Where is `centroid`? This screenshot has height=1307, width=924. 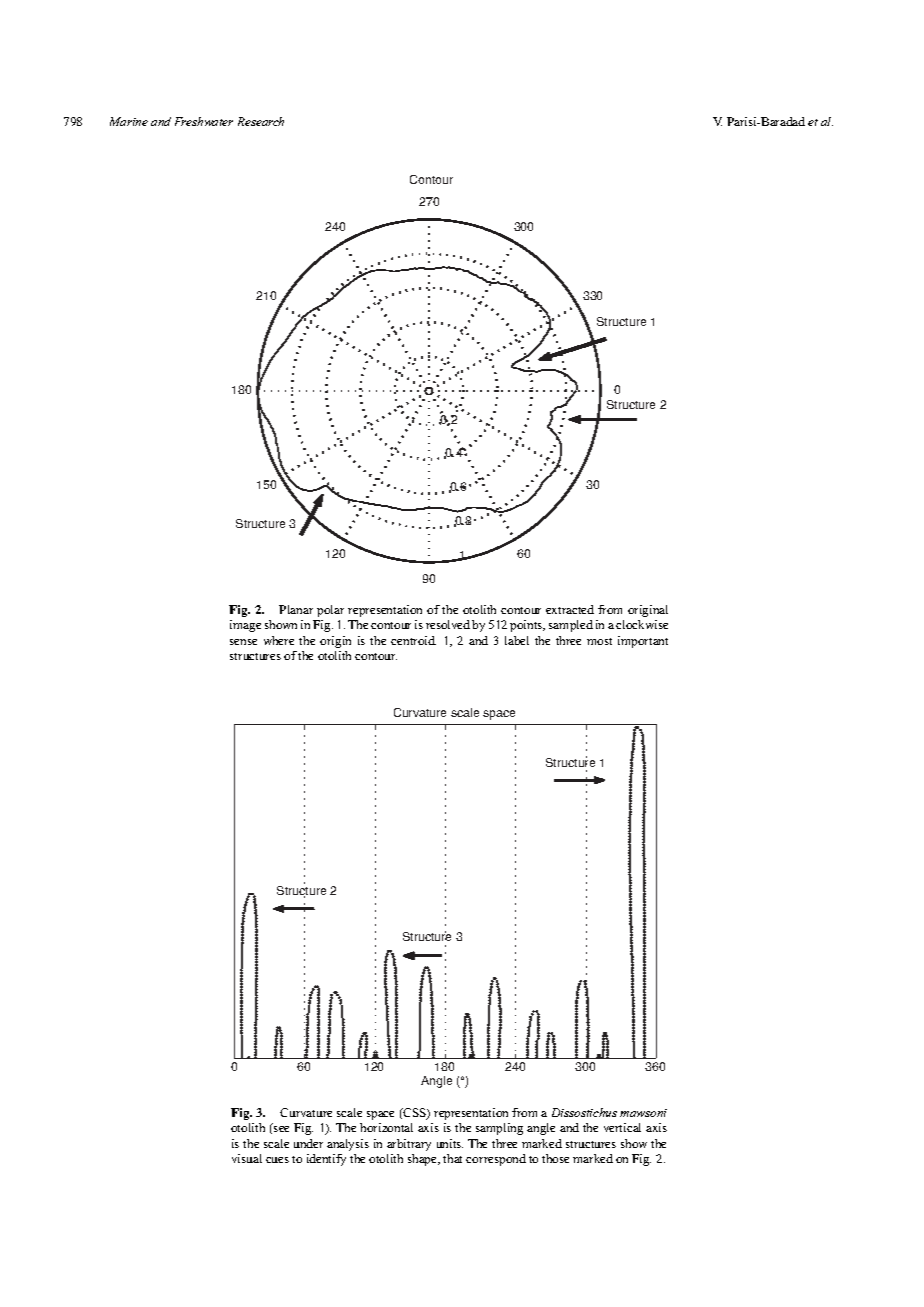 centroid is located at coordinates (413, 640).
